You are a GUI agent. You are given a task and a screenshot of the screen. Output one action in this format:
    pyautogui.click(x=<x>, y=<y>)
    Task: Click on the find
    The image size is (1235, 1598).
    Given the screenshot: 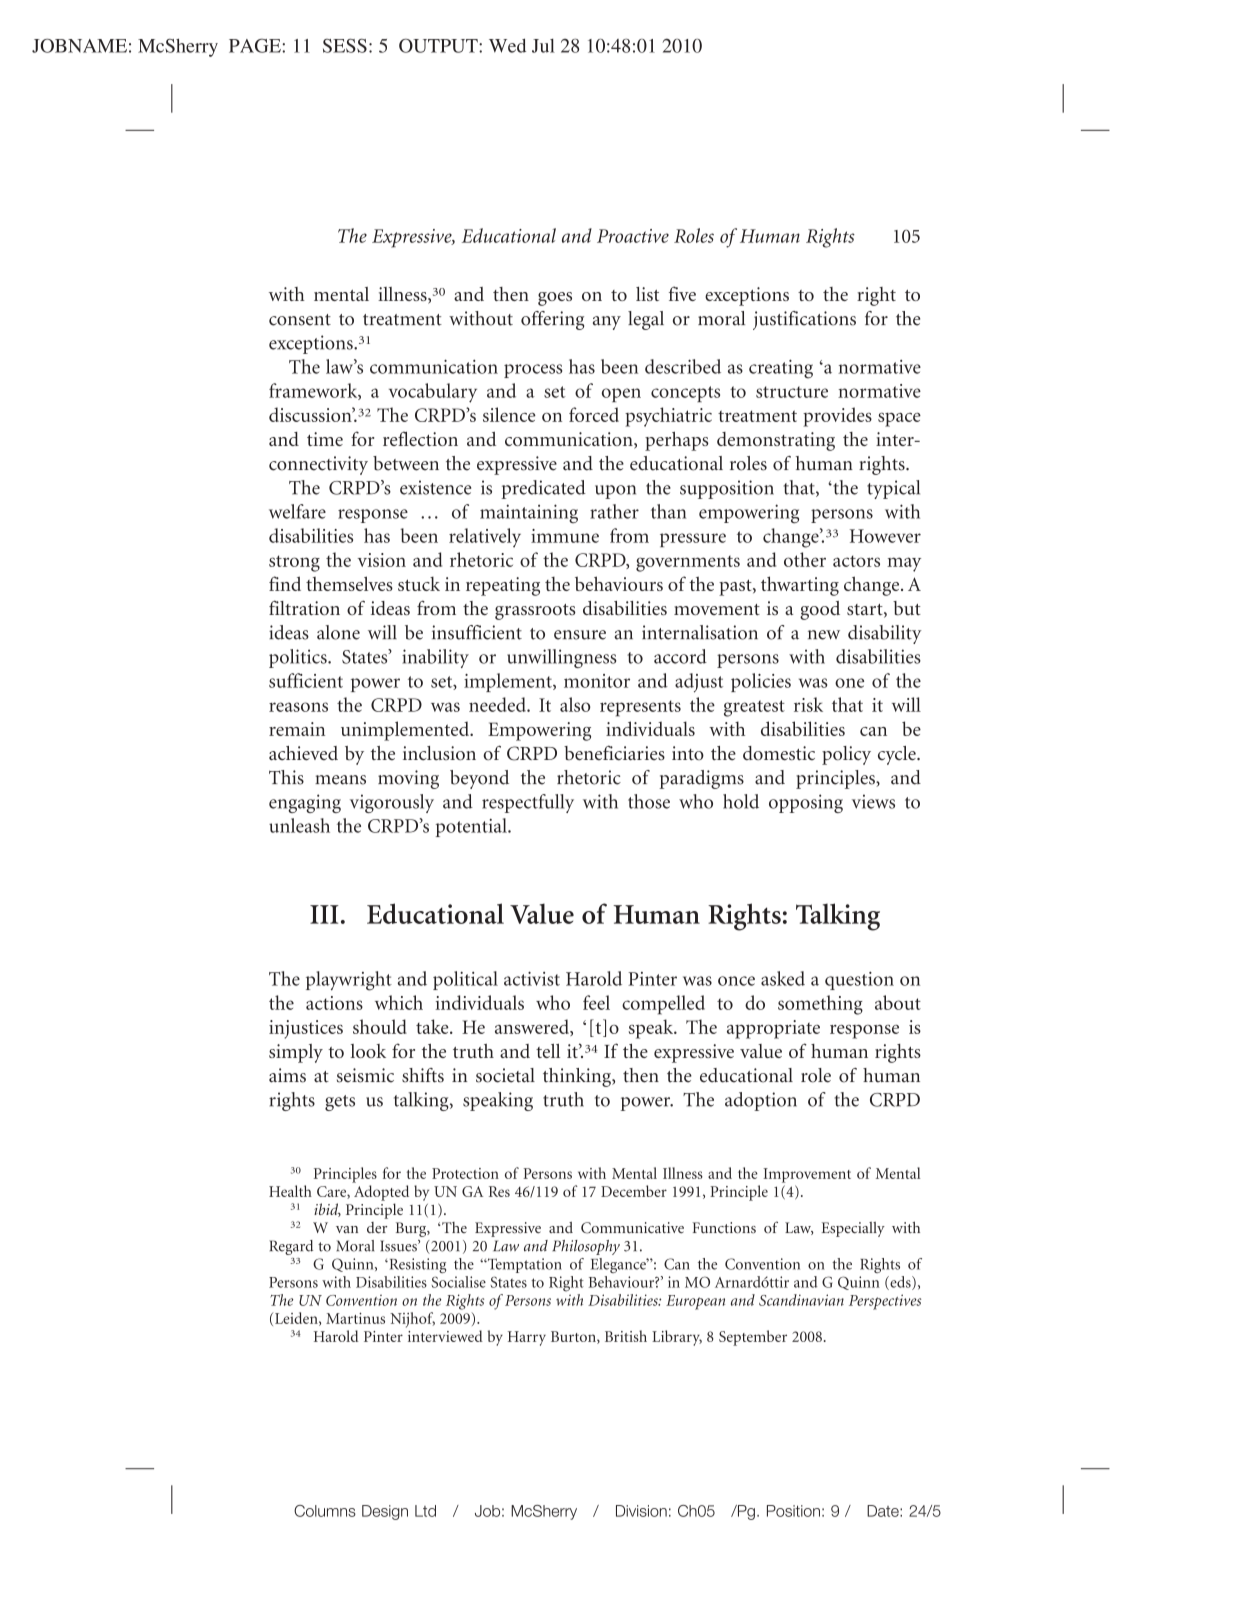 What is the action you would take?
    pyautogui.click(x=285, y=583)
